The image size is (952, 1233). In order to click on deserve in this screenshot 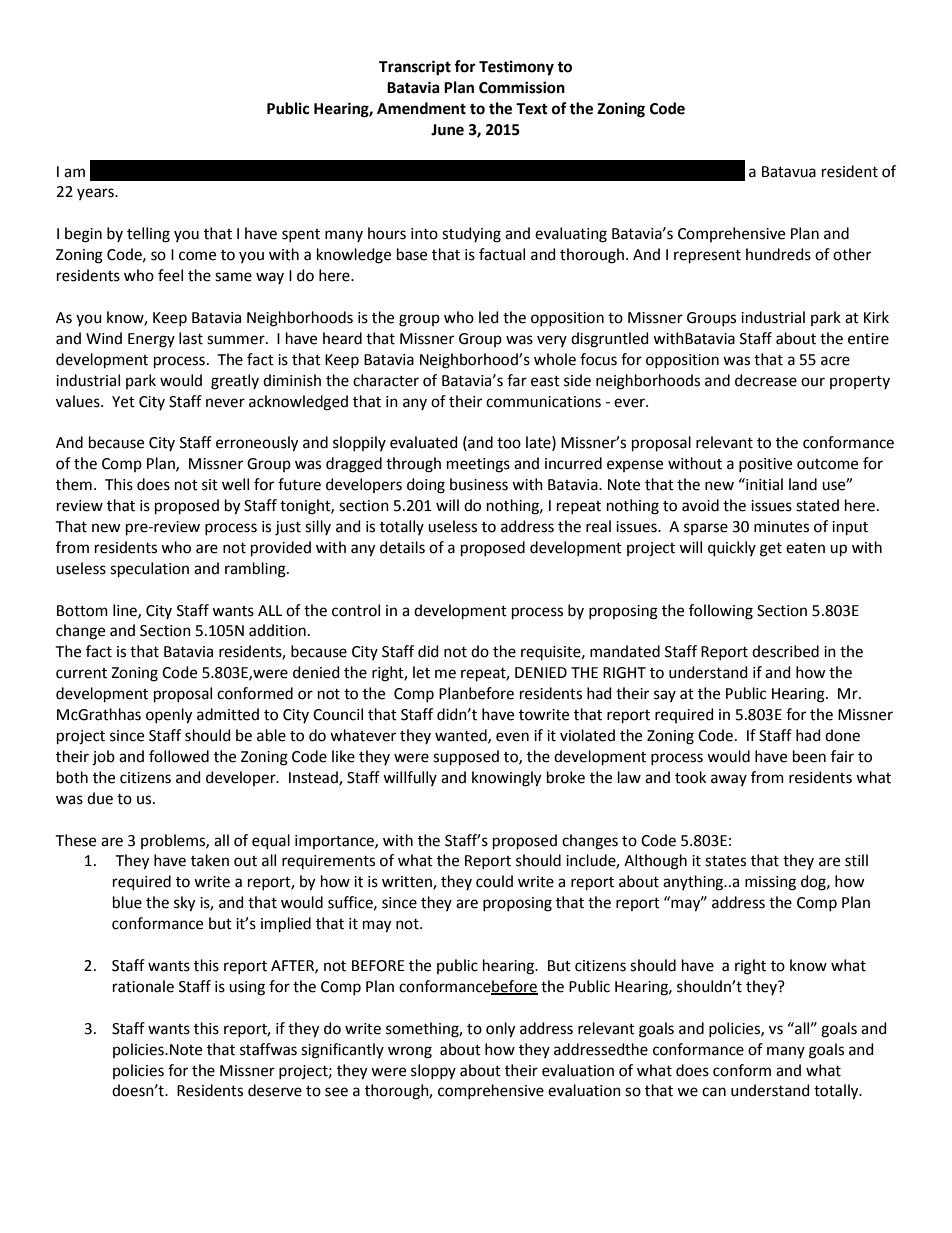, I will do `click(275, 1090)`.
